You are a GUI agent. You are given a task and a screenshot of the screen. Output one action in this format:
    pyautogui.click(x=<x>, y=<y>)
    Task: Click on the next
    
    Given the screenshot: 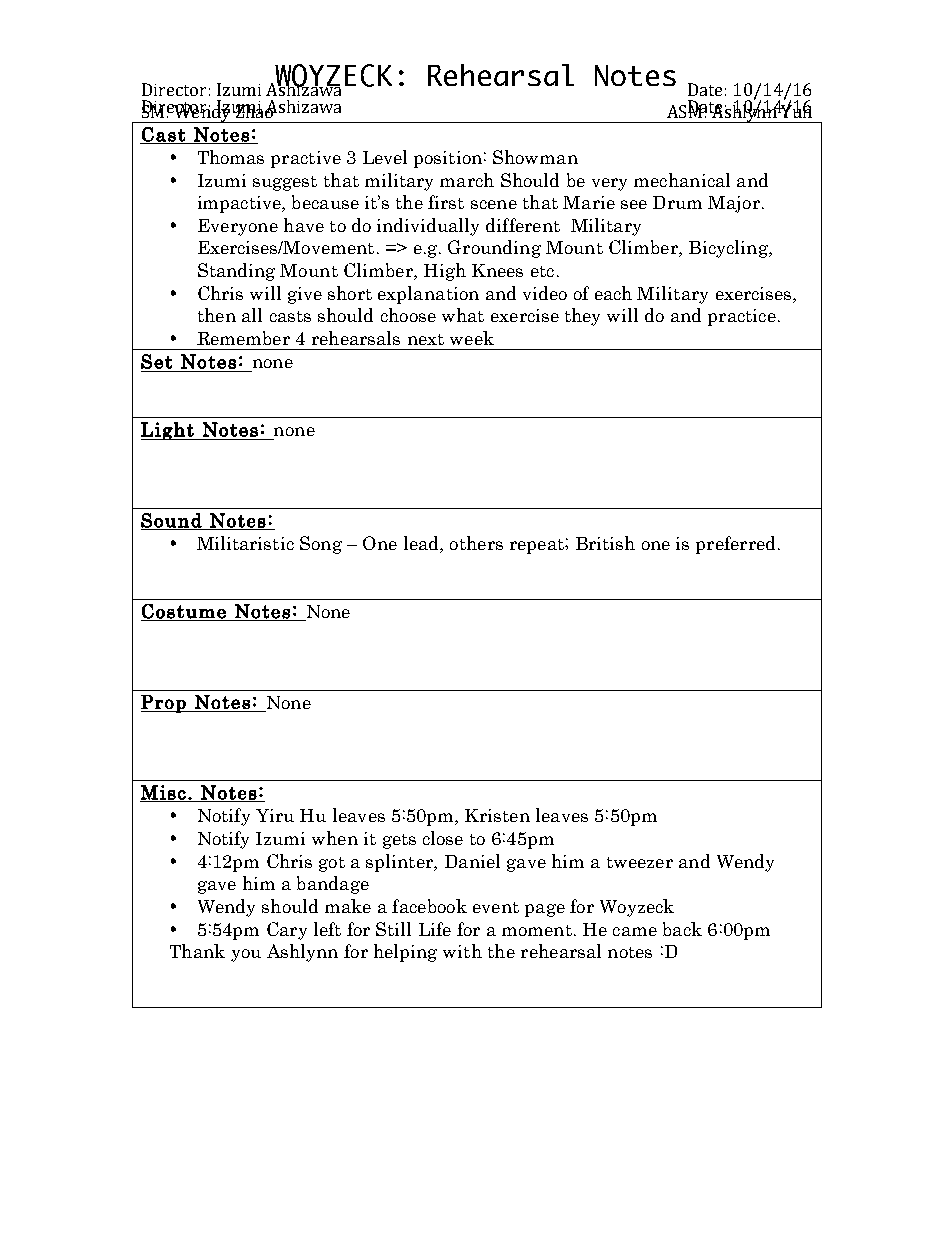 What is the action you would take?
    pyautogui.click(x=426, y=339)
